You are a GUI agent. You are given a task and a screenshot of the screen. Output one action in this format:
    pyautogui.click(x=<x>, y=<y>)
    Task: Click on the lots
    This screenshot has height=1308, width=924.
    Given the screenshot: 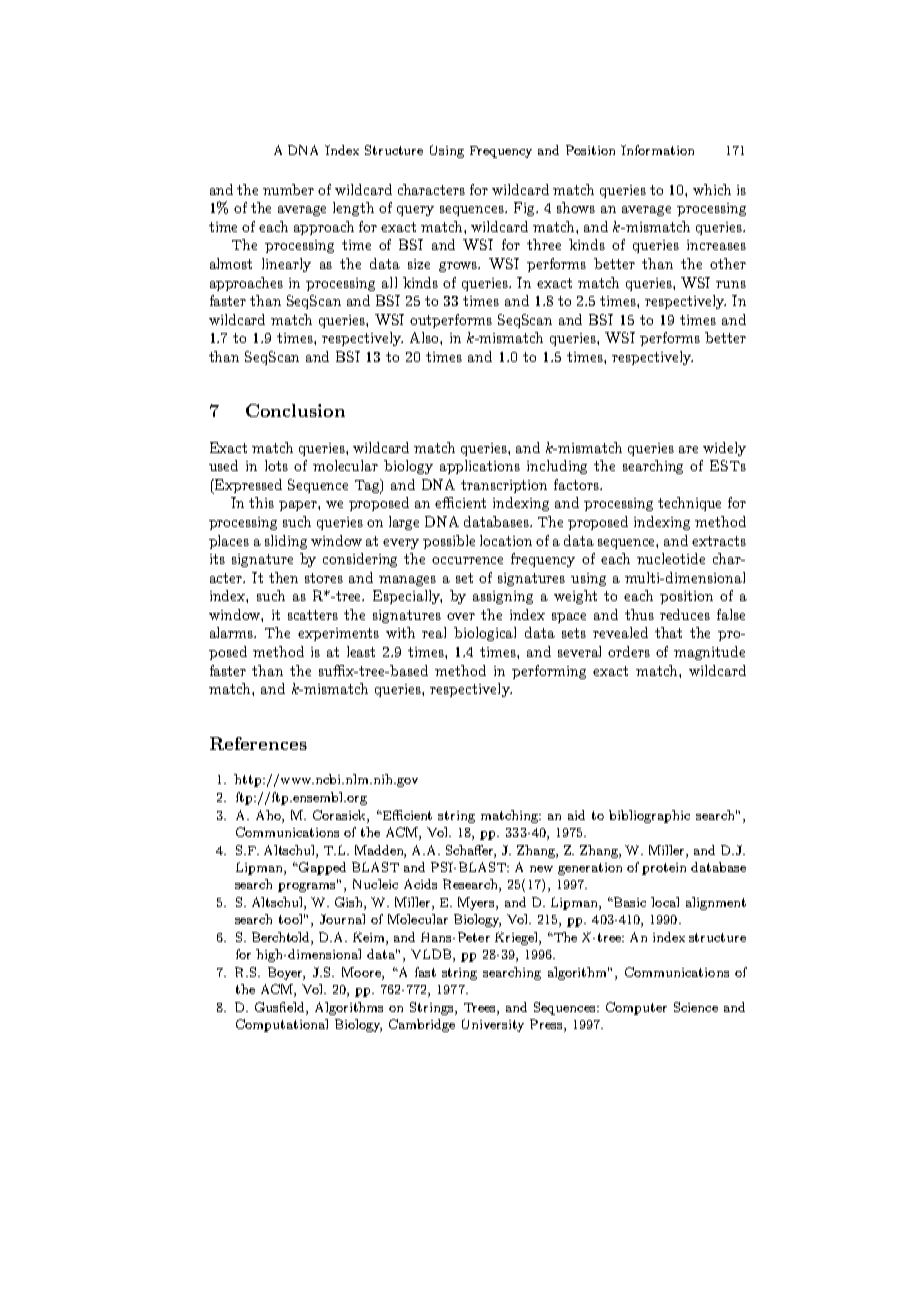 What is the action you would take?
    pyautogui.click(x=276, y=465)
